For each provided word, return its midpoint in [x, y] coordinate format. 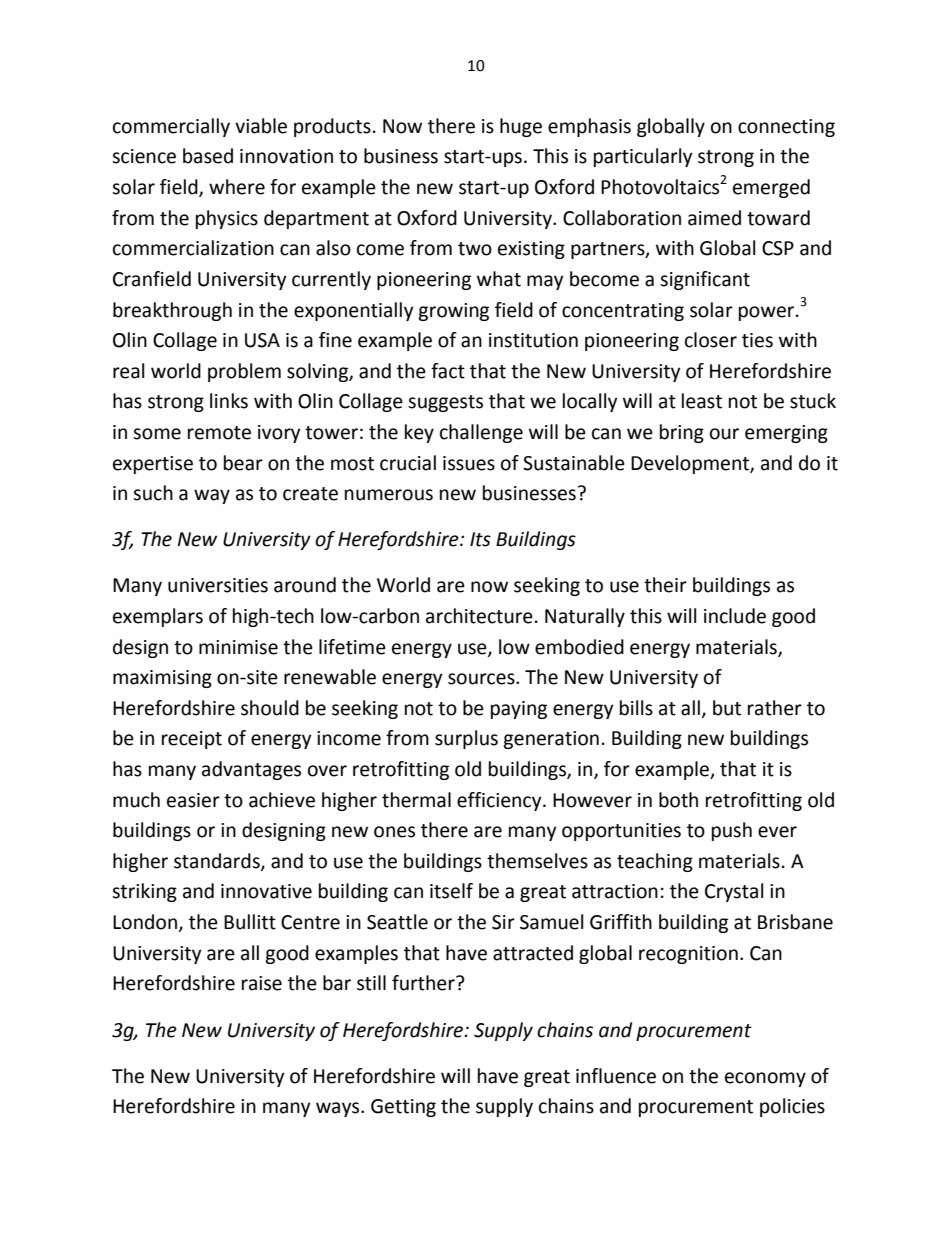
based [208, 156]
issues [469, 463]
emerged [771, 188]
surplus [466, 739]
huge [521, 127]
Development [691, 464]
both [678, 800]
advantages [251, 770]
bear [243, 463]
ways [339, 1109]
